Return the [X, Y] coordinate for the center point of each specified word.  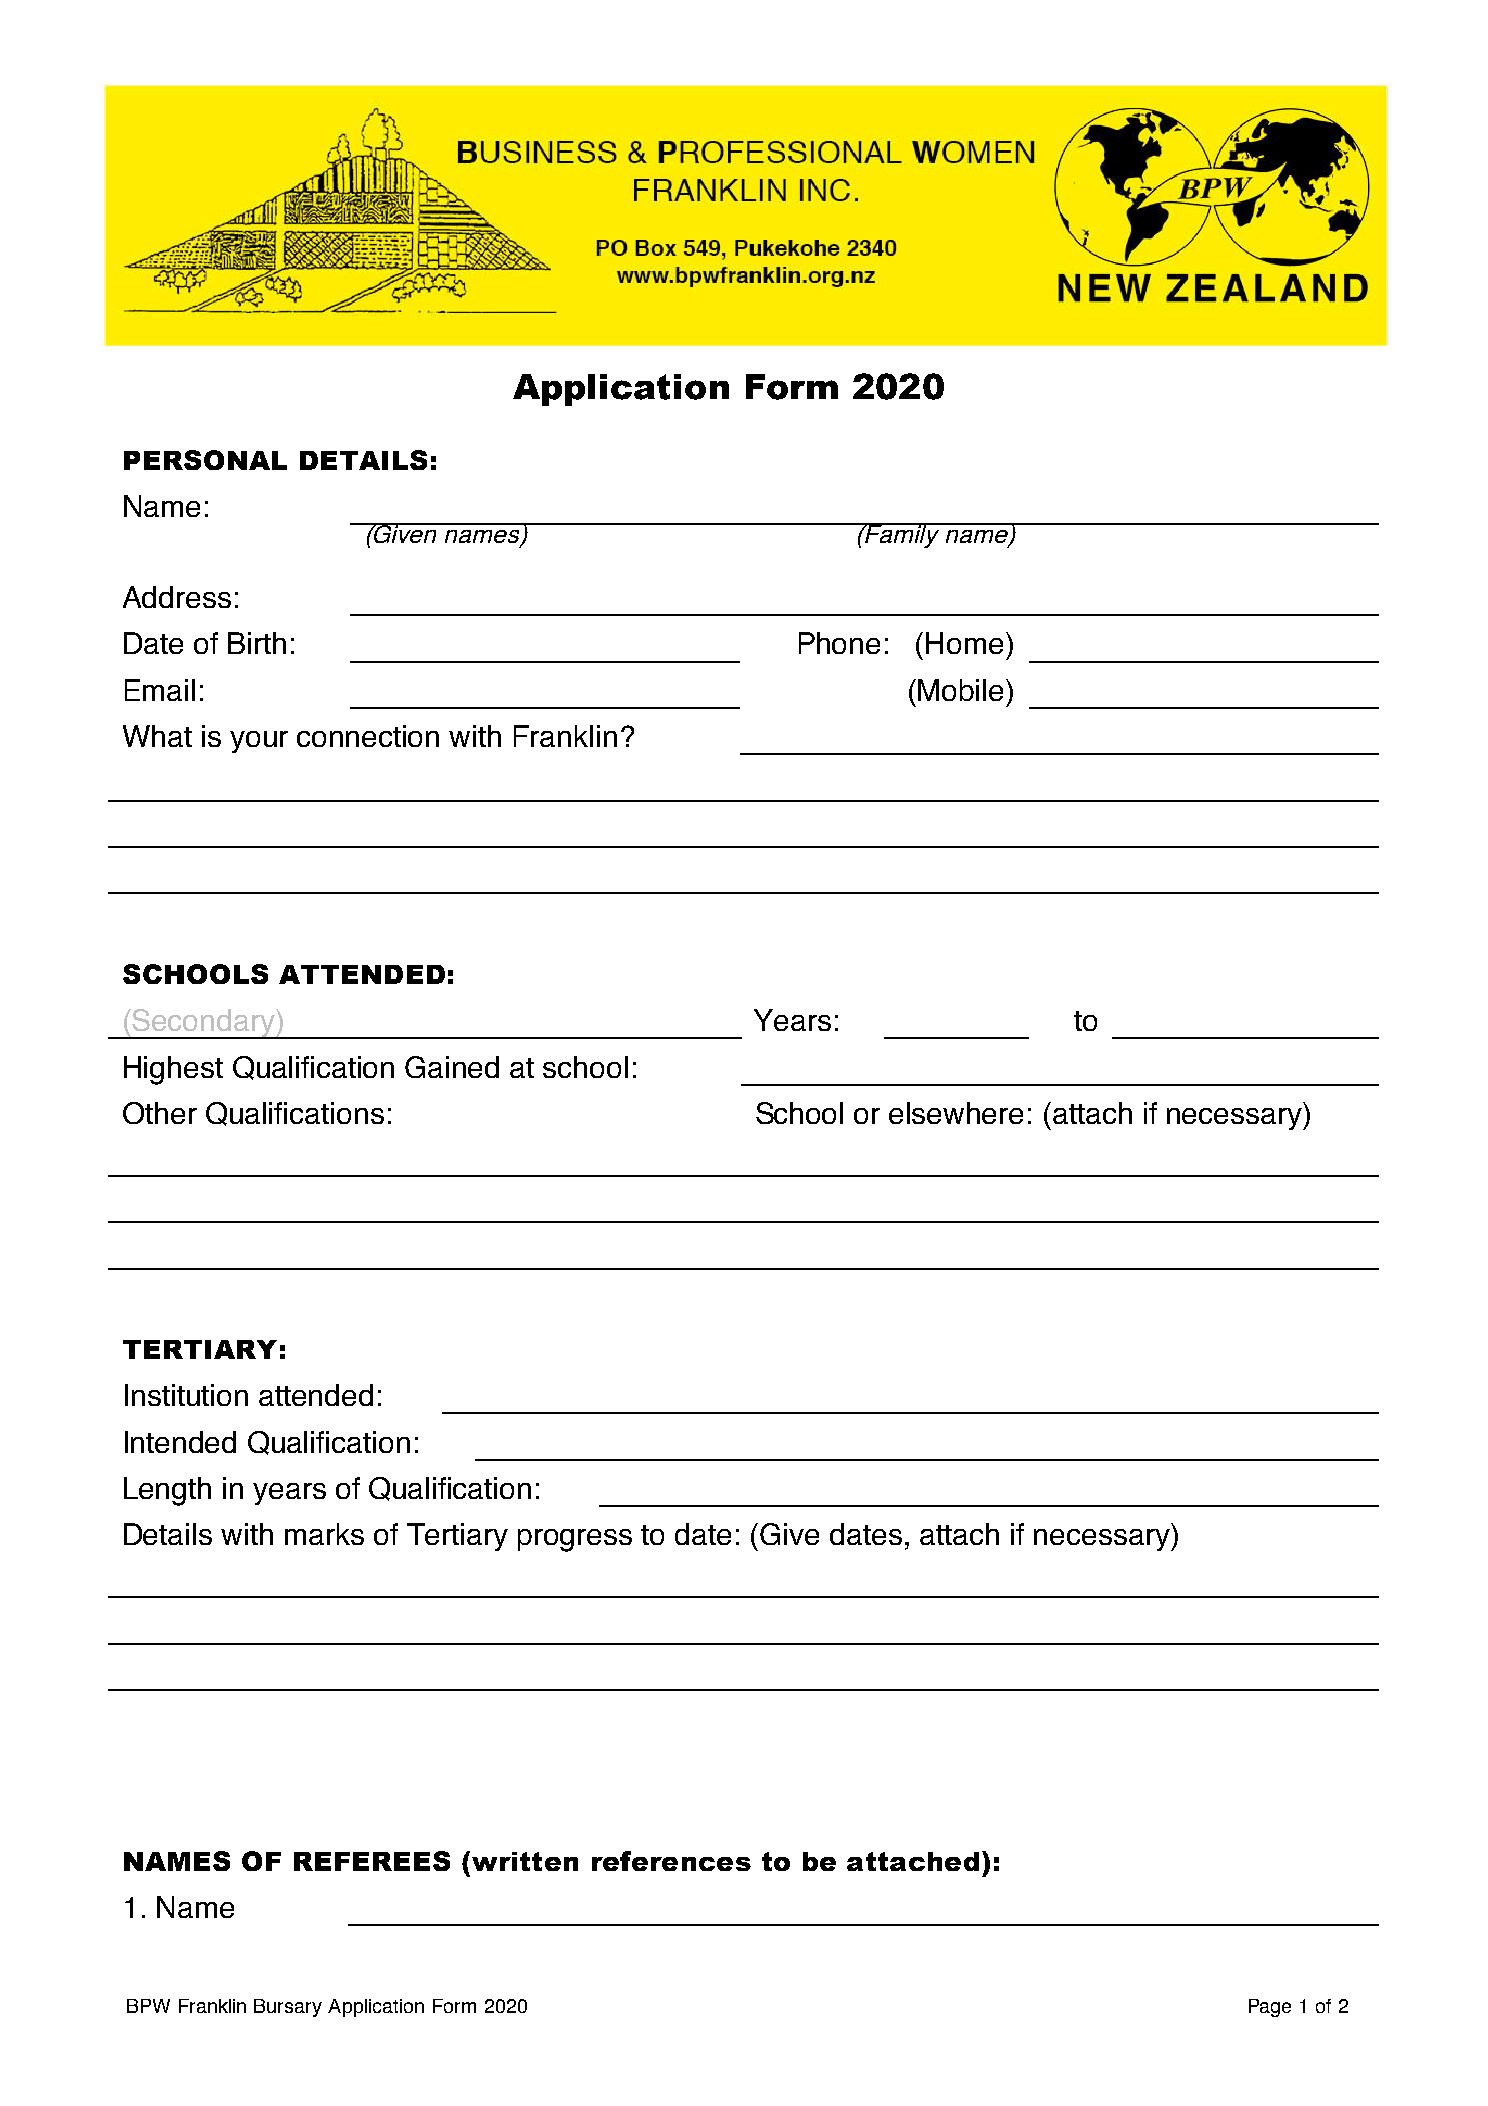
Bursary [288, 2008]
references [671, 1861]
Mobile [960, 690]
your [259, 742]
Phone [839, 643]
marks [324, 1534]
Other [160, 1113]
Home [964, 643]
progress [575, 1540]
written [523, 1861]
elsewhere [956, 1113]
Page [1270, 2008]
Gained [452, 1067]
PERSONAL [205, 460]
